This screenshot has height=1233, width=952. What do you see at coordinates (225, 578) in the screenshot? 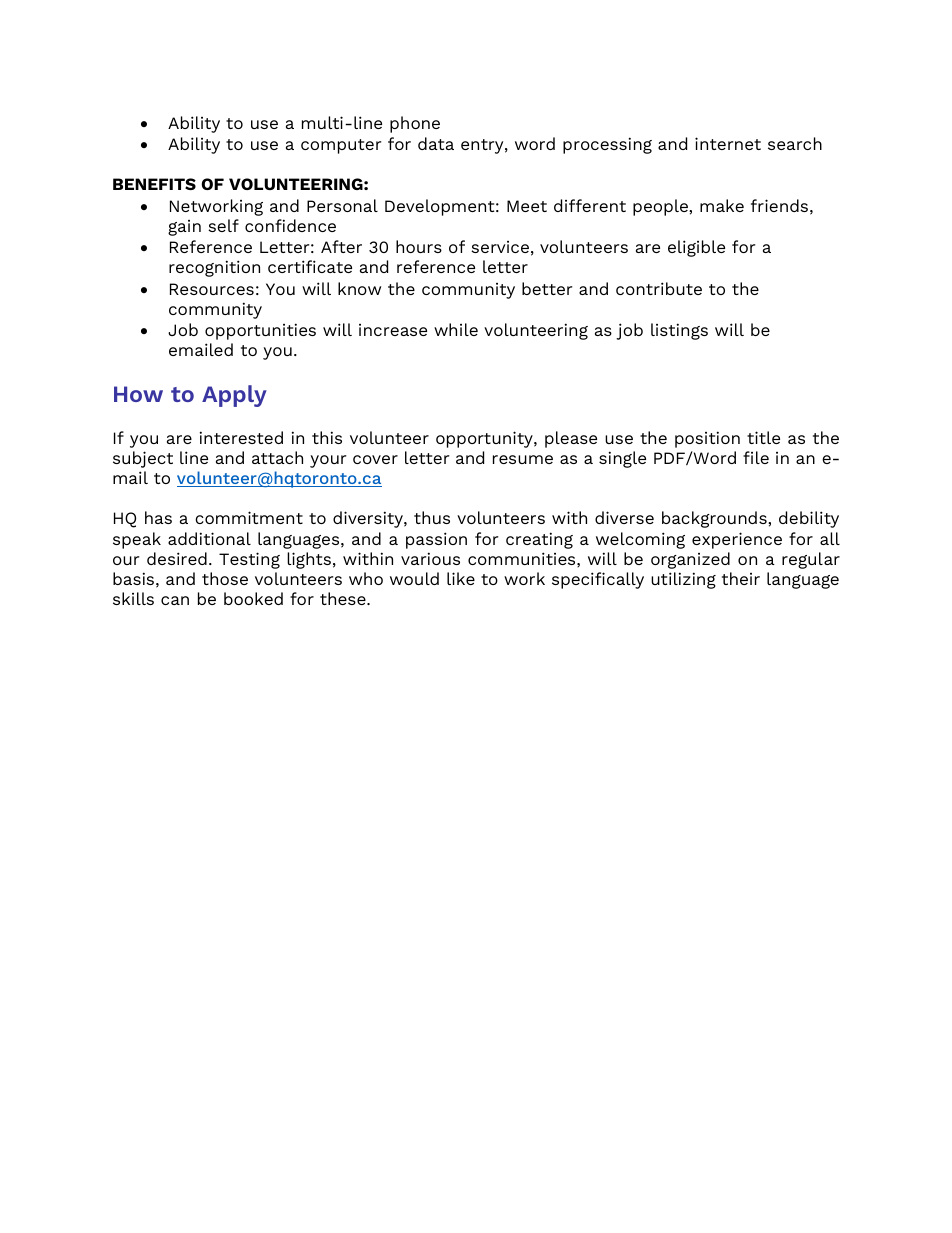
I see `those` at bounding box center [225, 578].
